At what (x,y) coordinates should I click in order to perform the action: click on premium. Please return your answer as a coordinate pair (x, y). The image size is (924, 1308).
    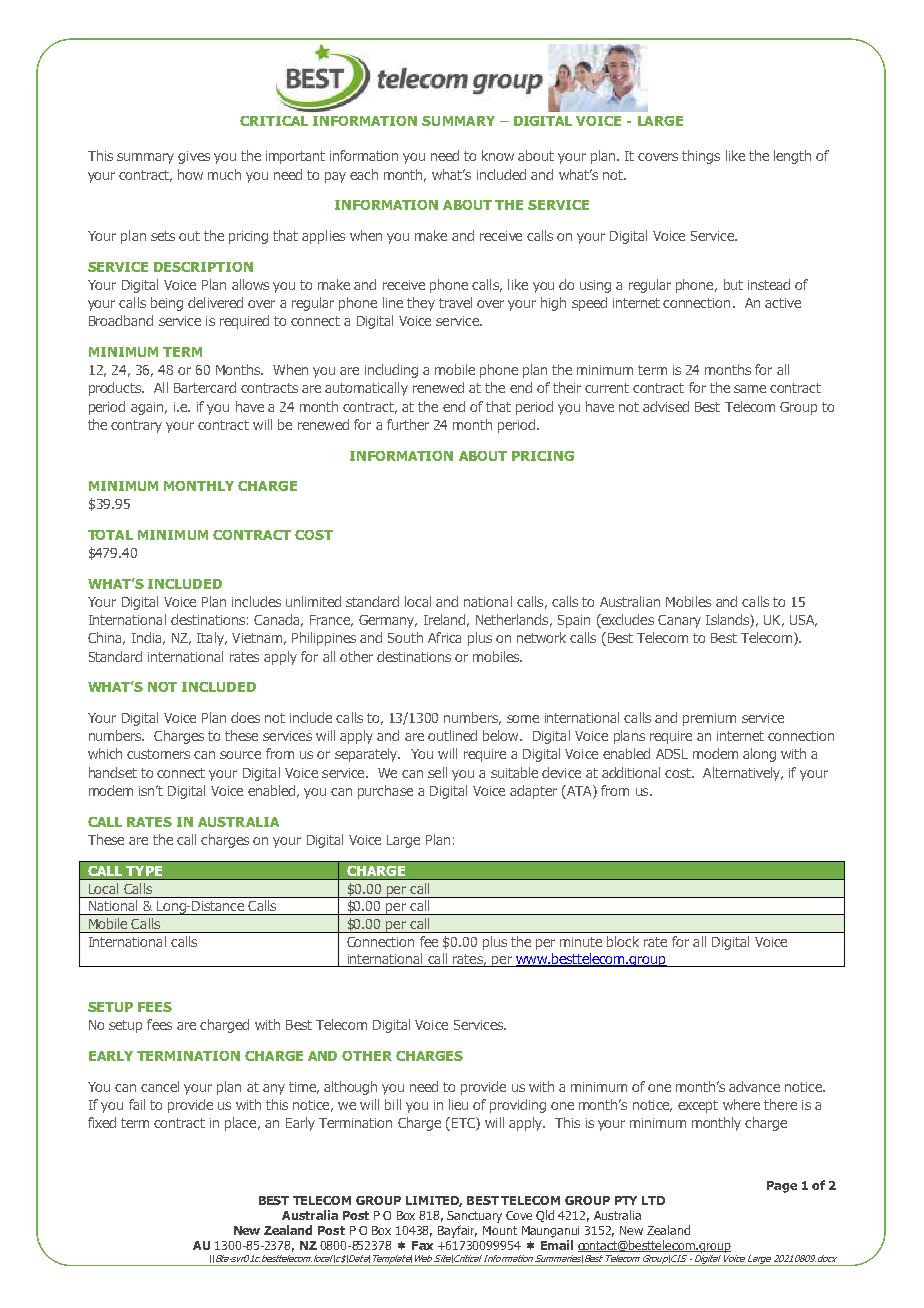
    Looking at the image, I should click on (709, 719).
